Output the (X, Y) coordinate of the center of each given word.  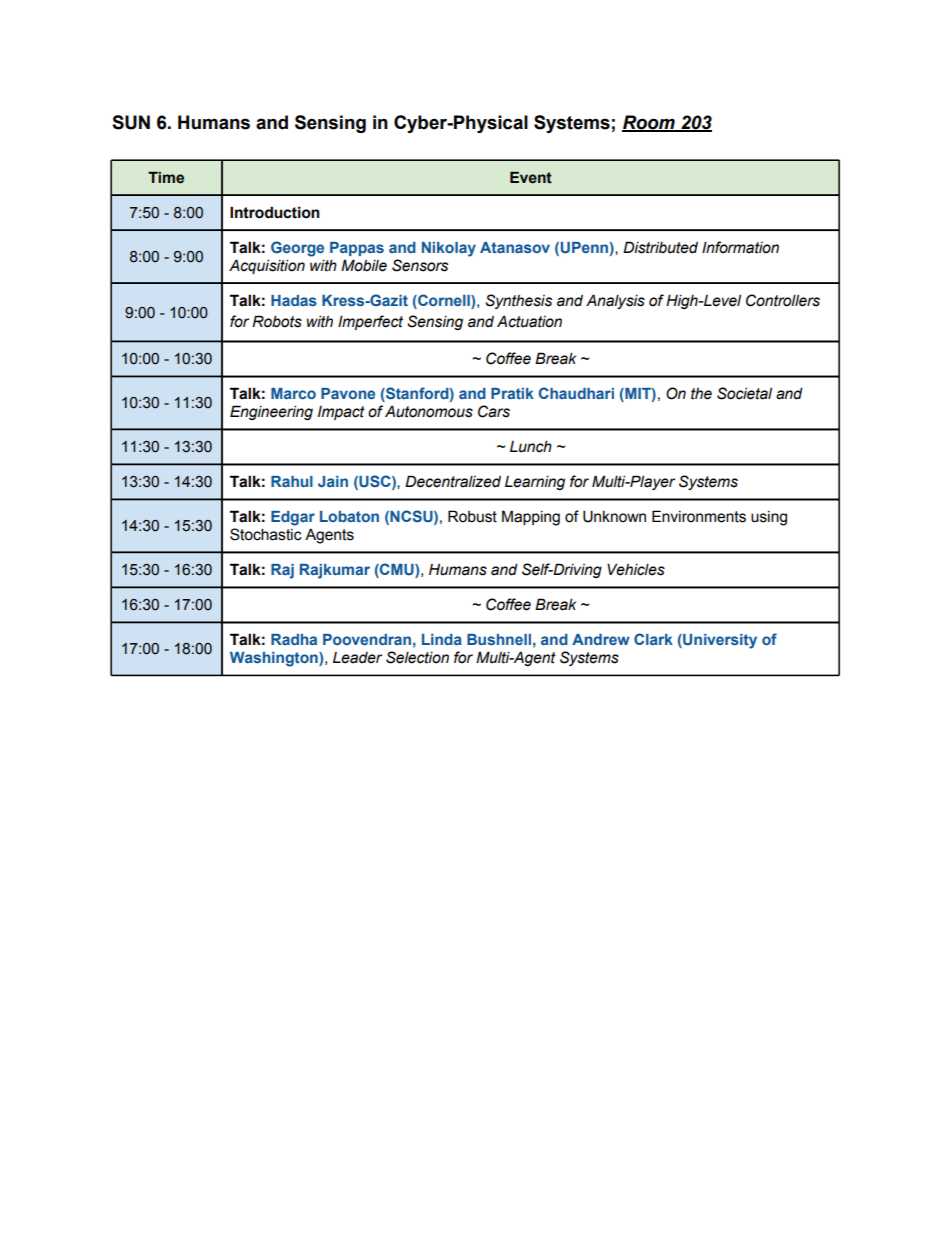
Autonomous (429, 411)
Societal (744, 393)
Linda (442, 639)
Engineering (271, 412)
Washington (275, 659)
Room (649, 123)
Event (531, 177)
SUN (131, 122)
